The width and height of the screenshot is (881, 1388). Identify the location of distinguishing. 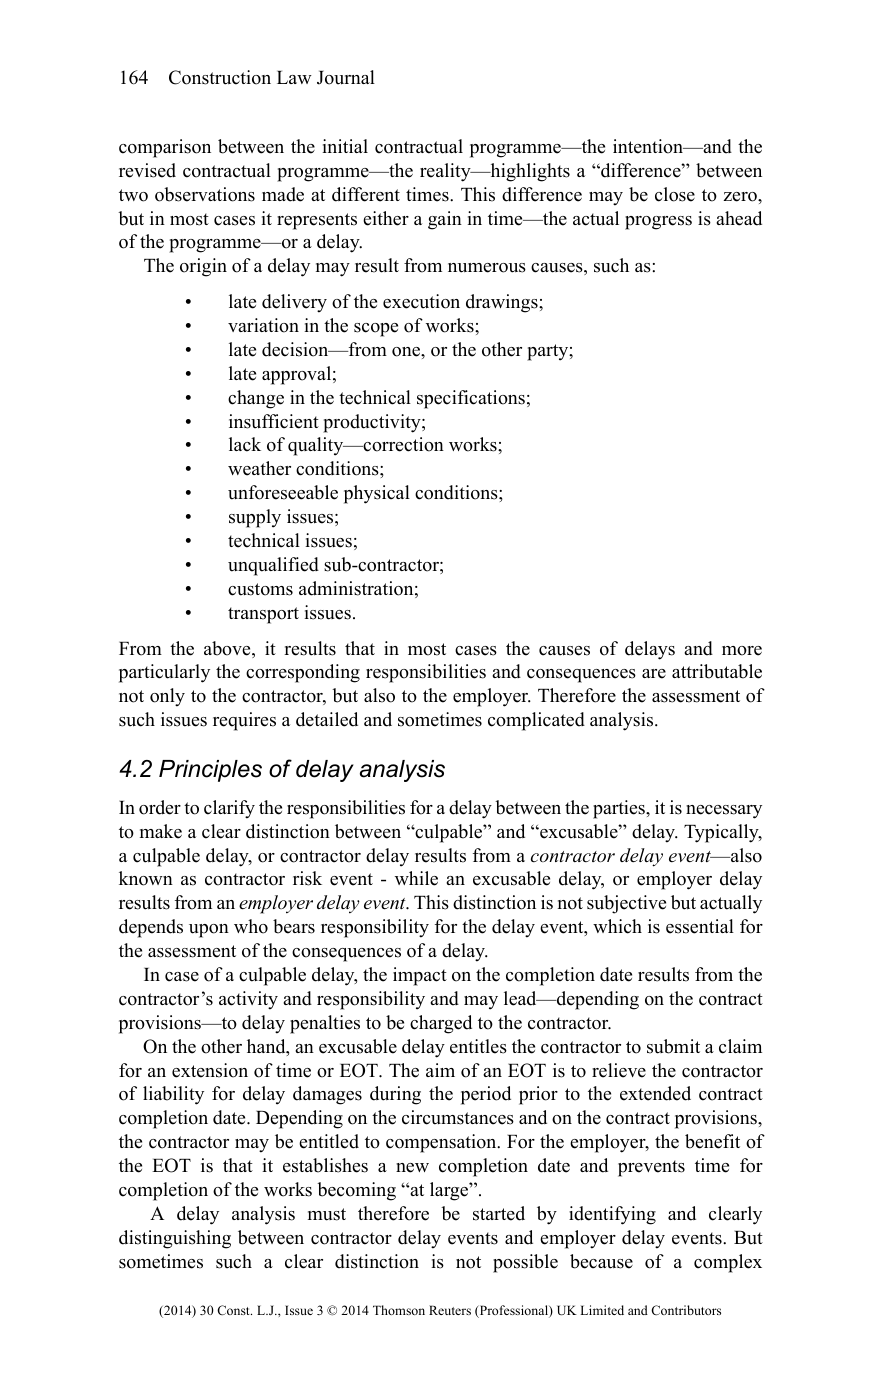
(175, 1239).
